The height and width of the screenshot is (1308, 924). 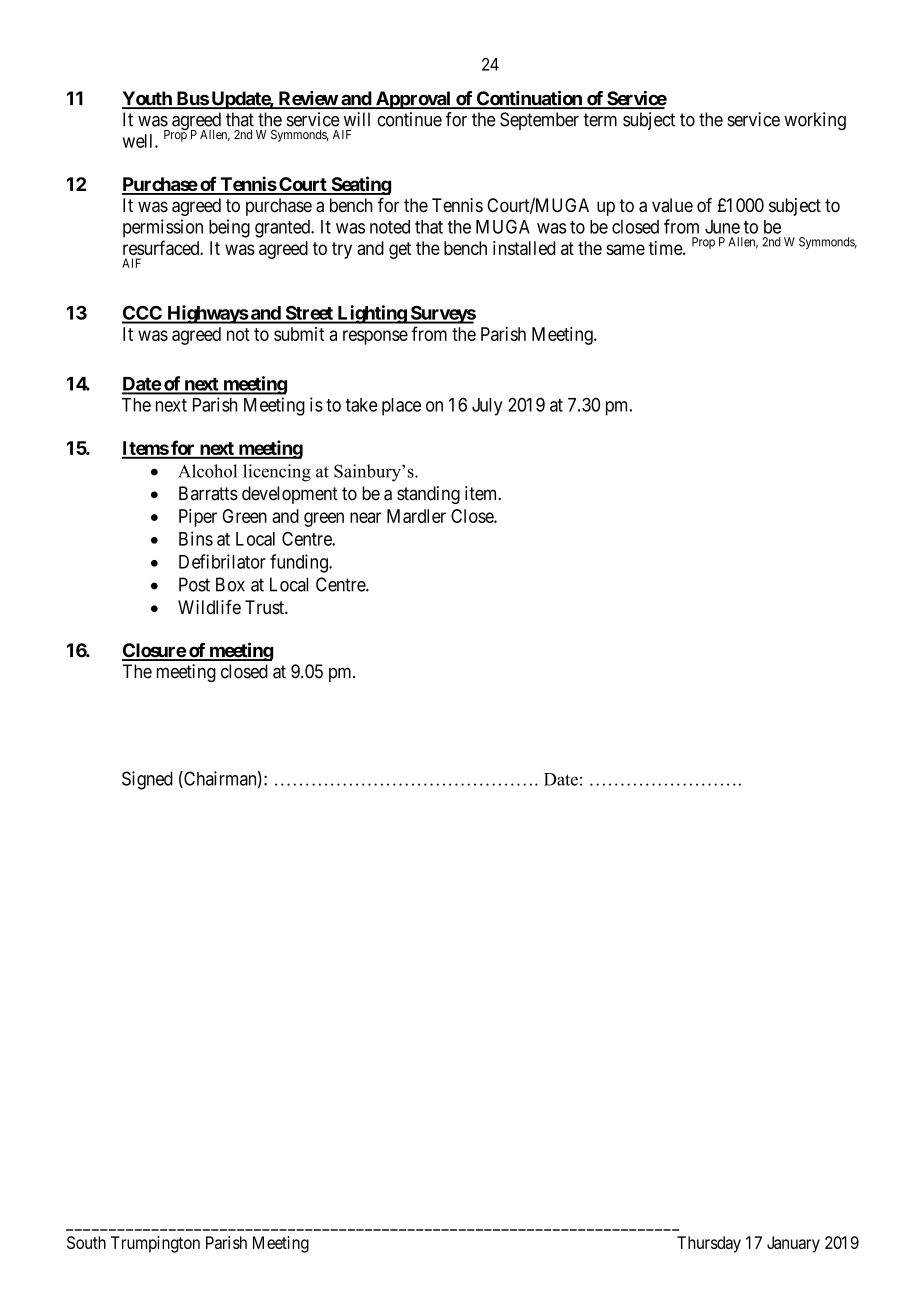 What do you see at coordinates (487, 407) in the screenshot?
I see `July` at bounding box center [487, 407].
